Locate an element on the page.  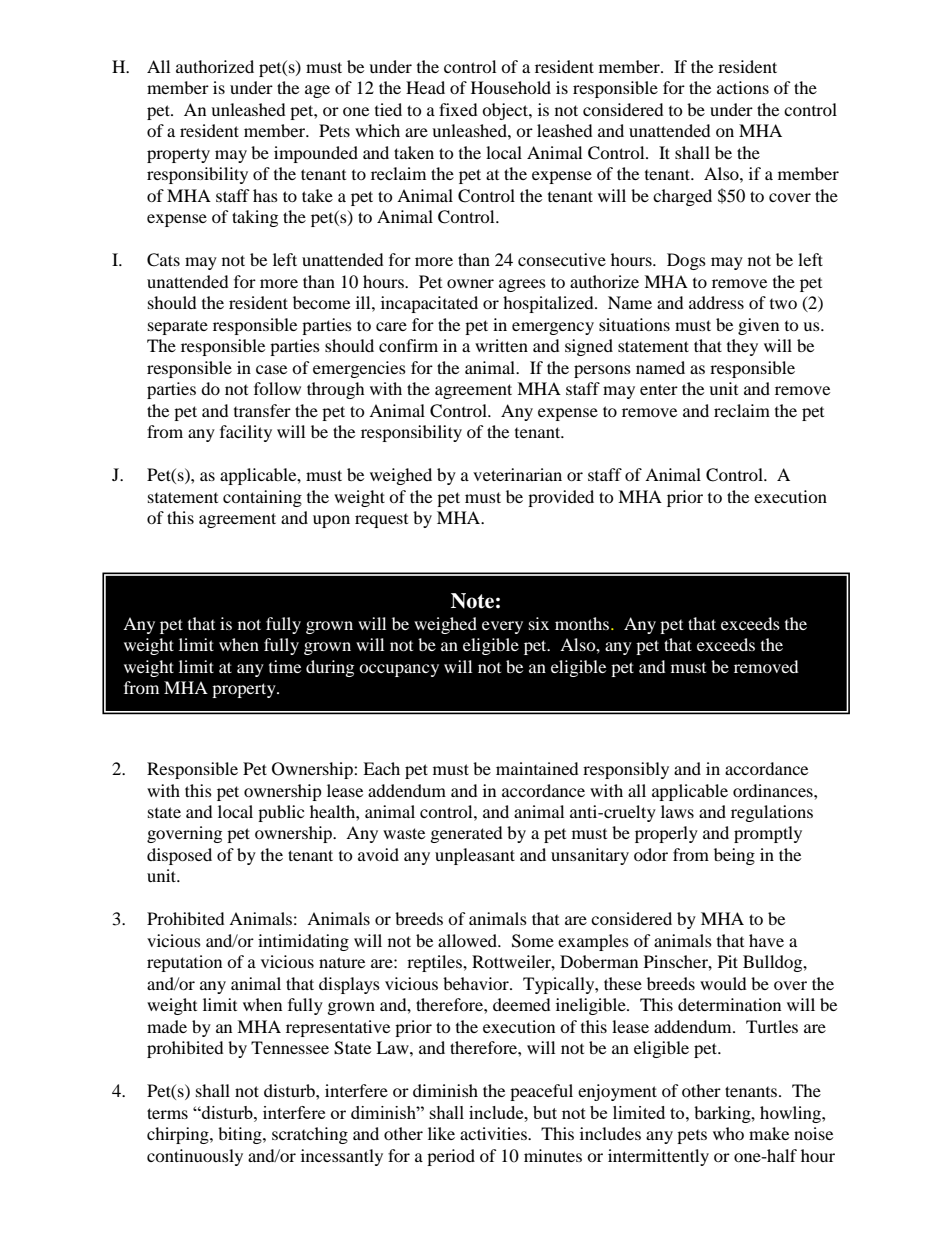
months is located at coordinates (582, 623).
